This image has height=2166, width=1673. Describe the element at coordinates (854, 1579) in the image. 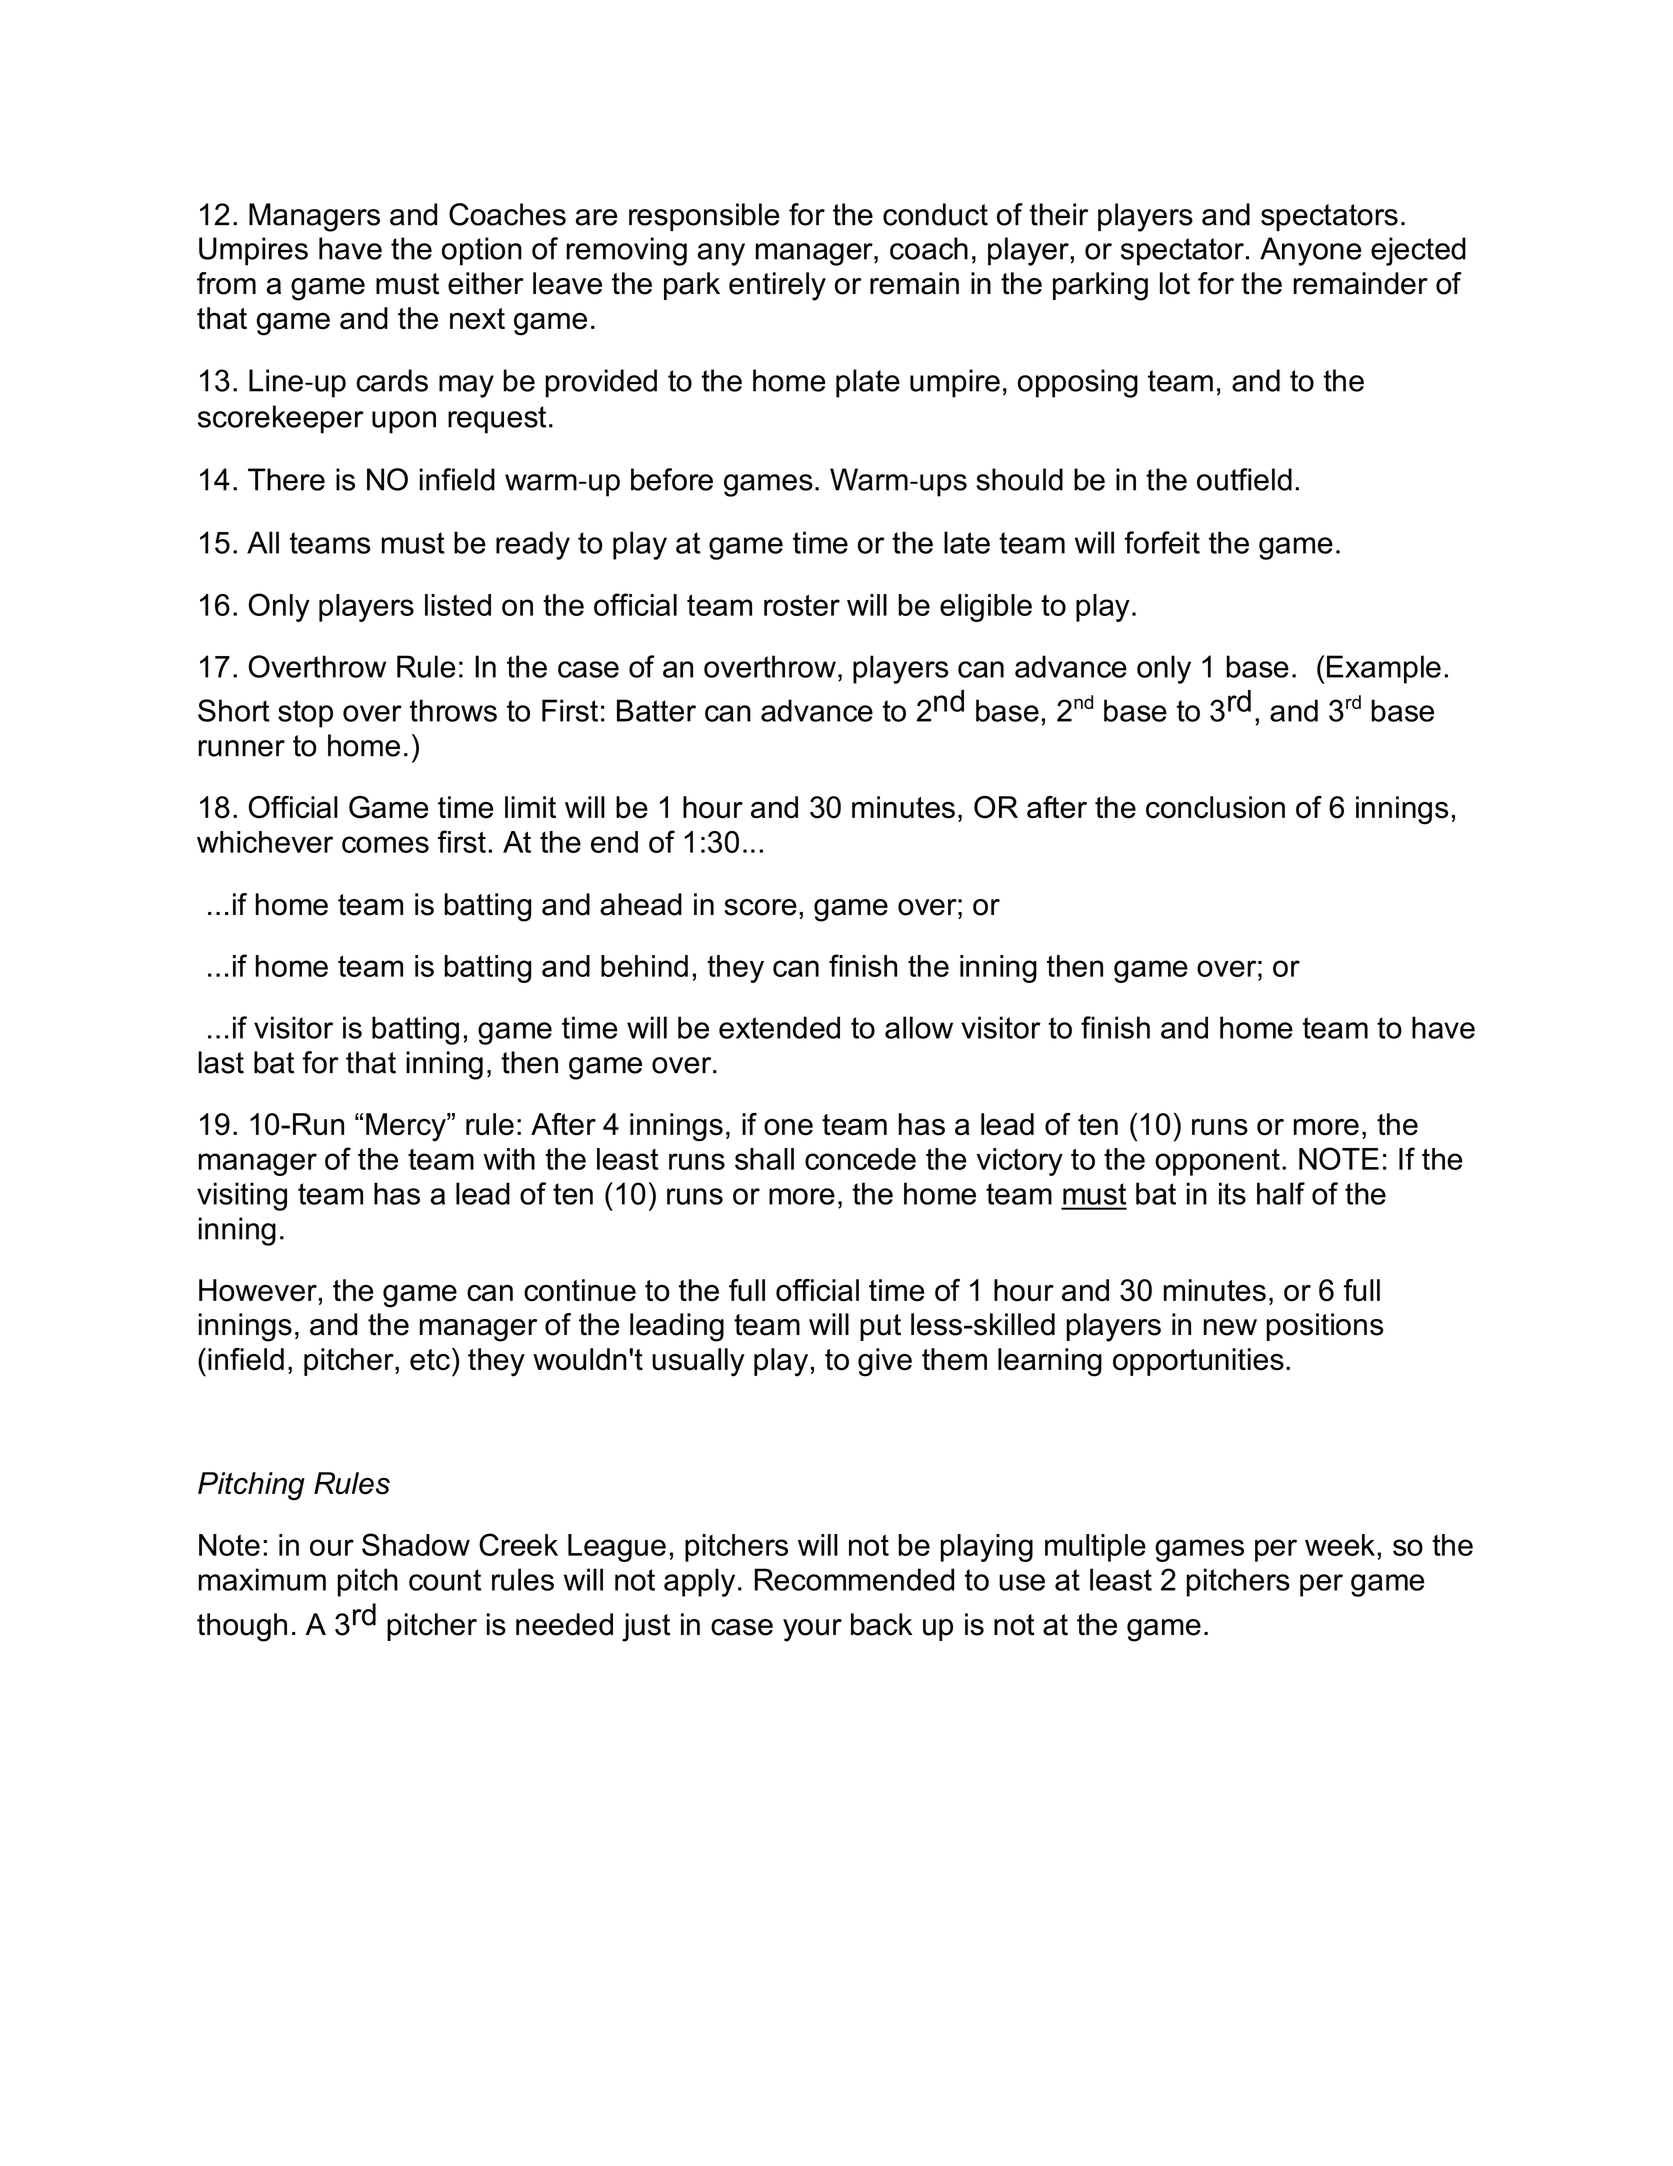

I see `Recommended` at that location.
